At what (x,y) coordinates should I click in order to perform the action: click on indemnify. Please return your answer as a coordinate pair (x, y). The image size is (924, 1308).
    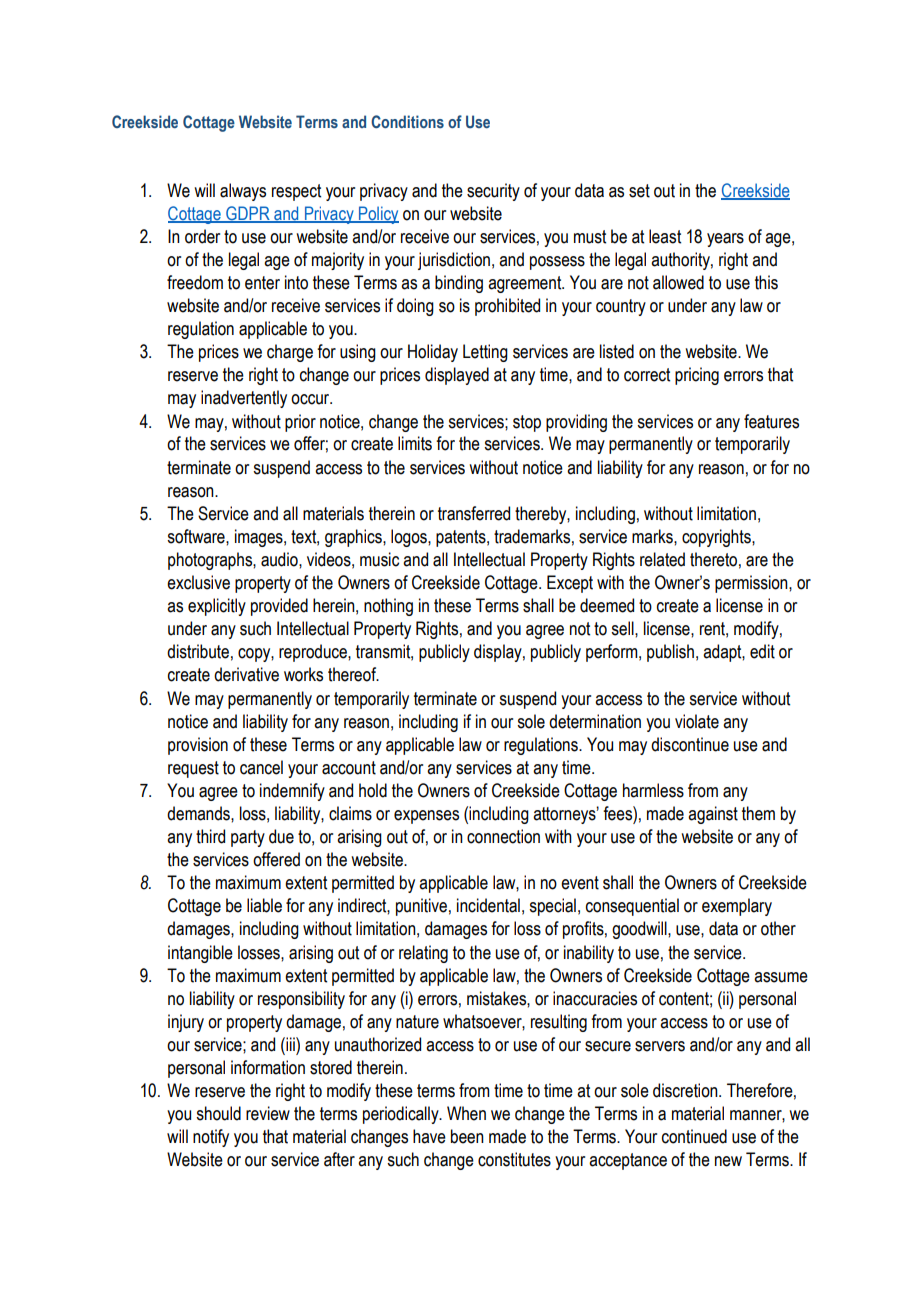
    Looking at the image, I should click on (292, 792).
